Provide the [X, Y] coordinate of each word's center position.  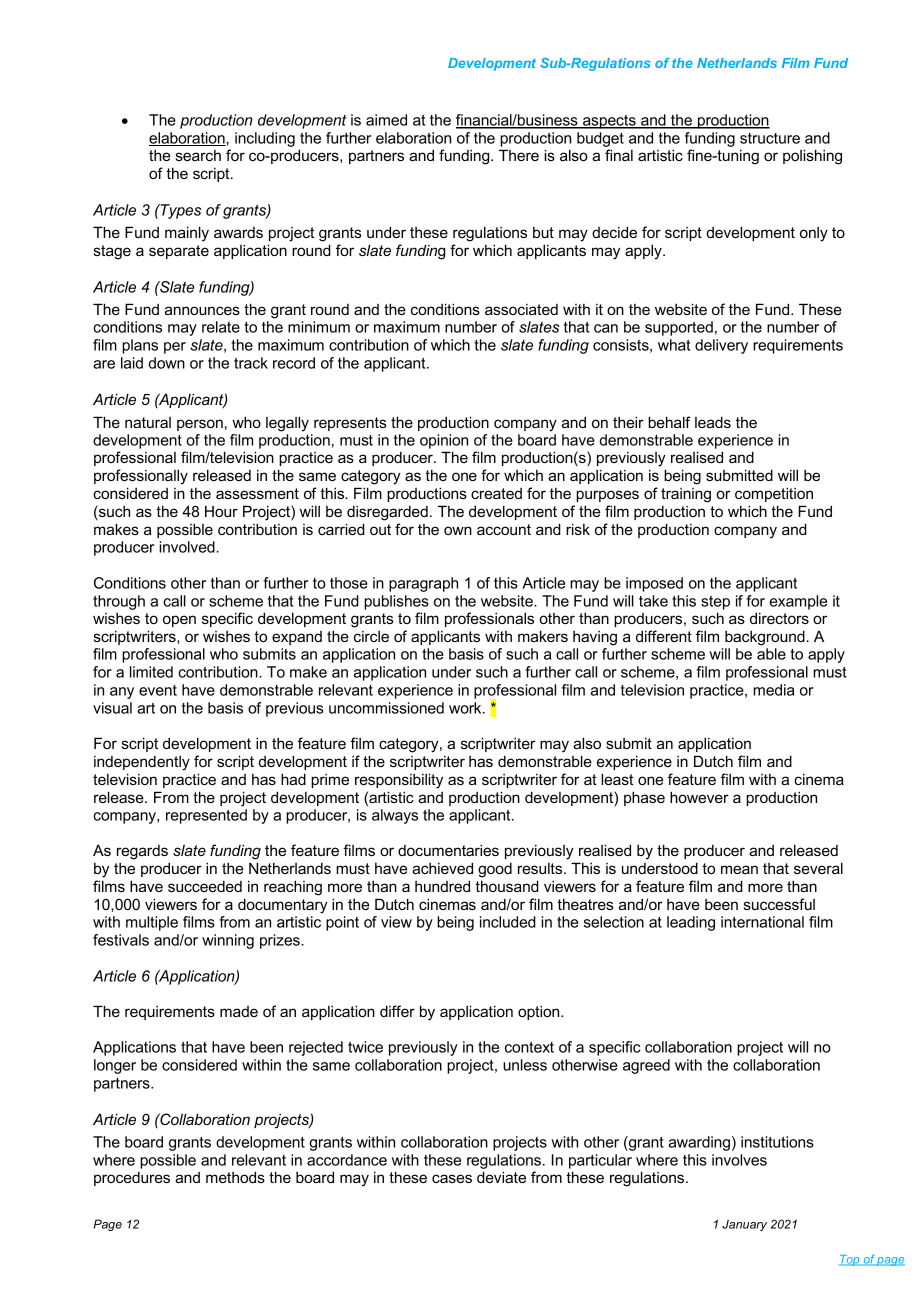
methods [235, 1177]
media [773, 690]
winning [228, 941]
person [200, 425]
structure [770, 138]
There [519, 155]
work [466, 708]
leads [713, 422]
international [762, 922]
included [508, 922]
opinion [444, 441]
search [198, 155]
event [158, 690]
